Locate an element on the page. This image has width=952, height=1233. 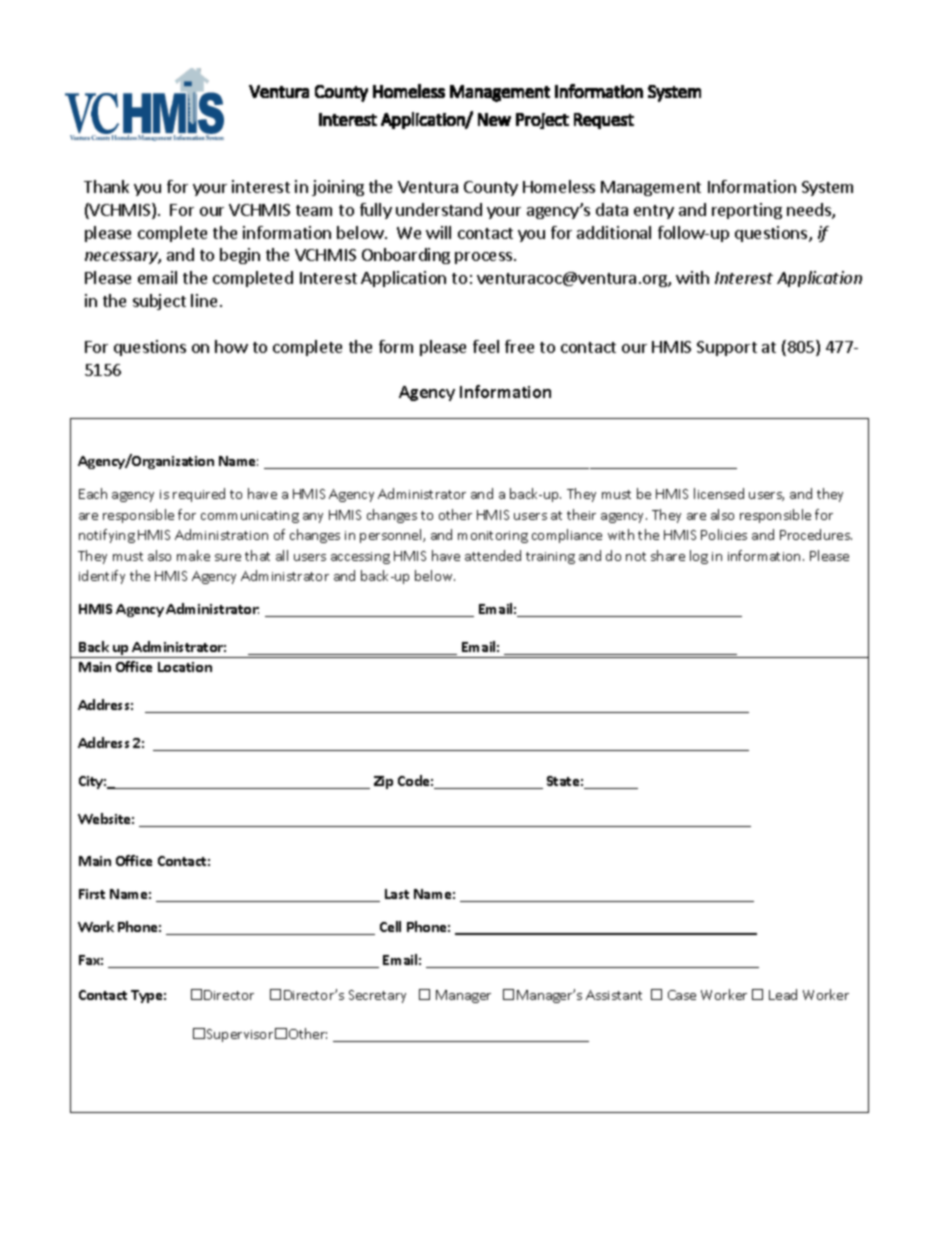
log is located at coordinates (699, 557).
